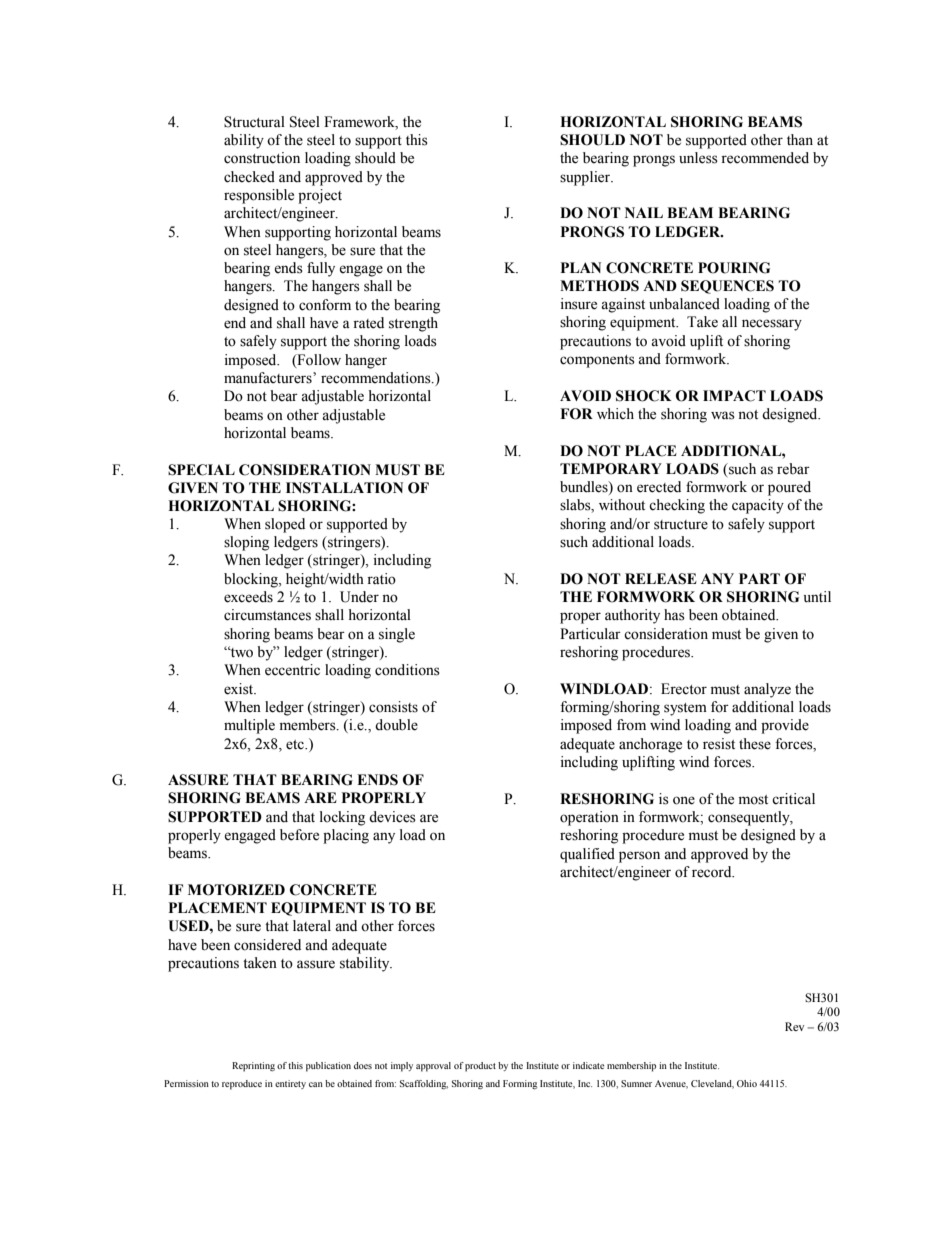  I want to click on supplier, so click(586, 178).
